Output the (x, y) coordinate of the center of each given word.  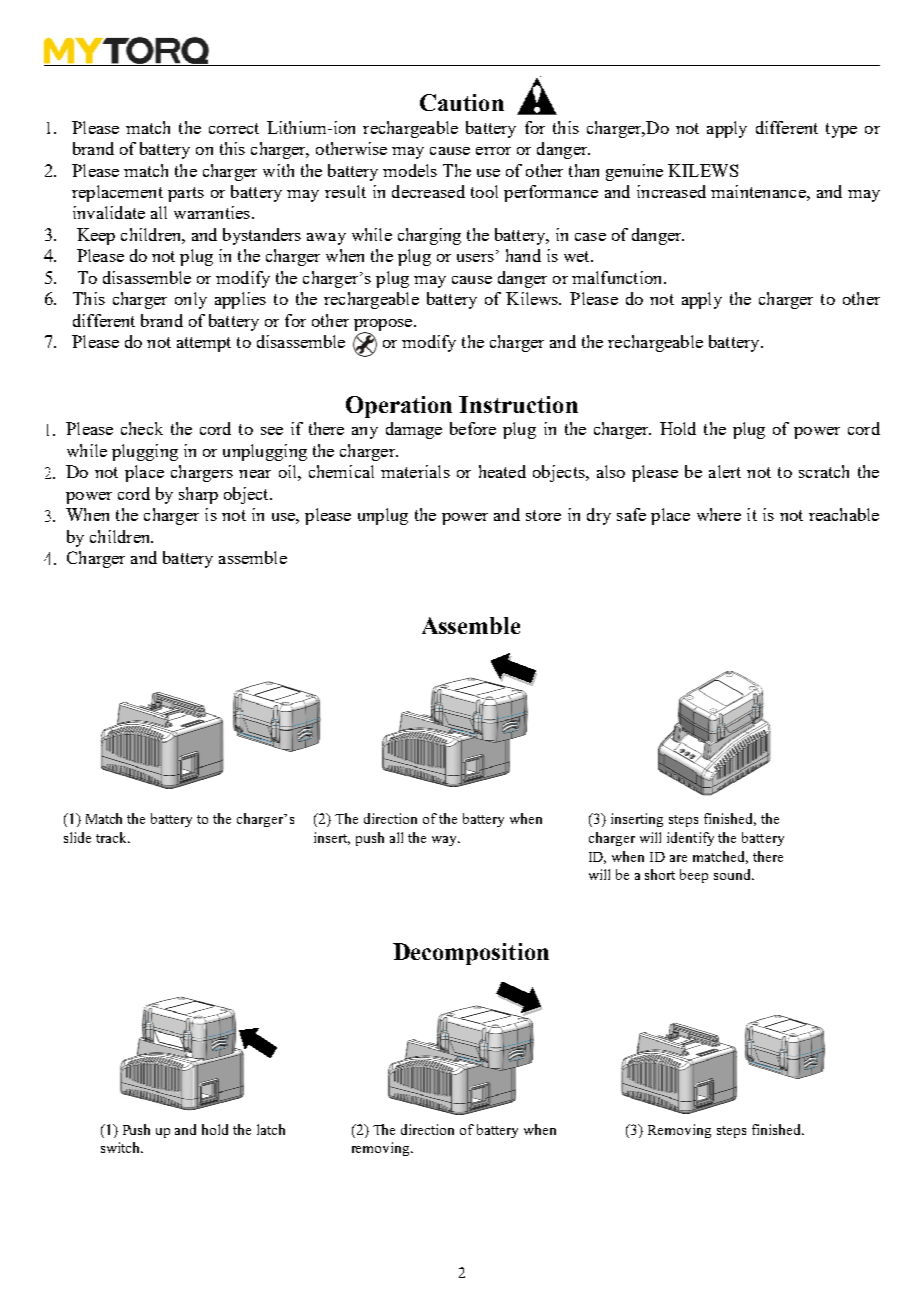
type (841, 130)
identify (690, 839)
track (112, 837)
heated (502, 471)
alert (725, 471)
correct (234, 128)
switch (122, 1147)
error (493, 151)
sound (733, 874)
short (660, 874)
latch (271, 1129)
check (142, 428)
